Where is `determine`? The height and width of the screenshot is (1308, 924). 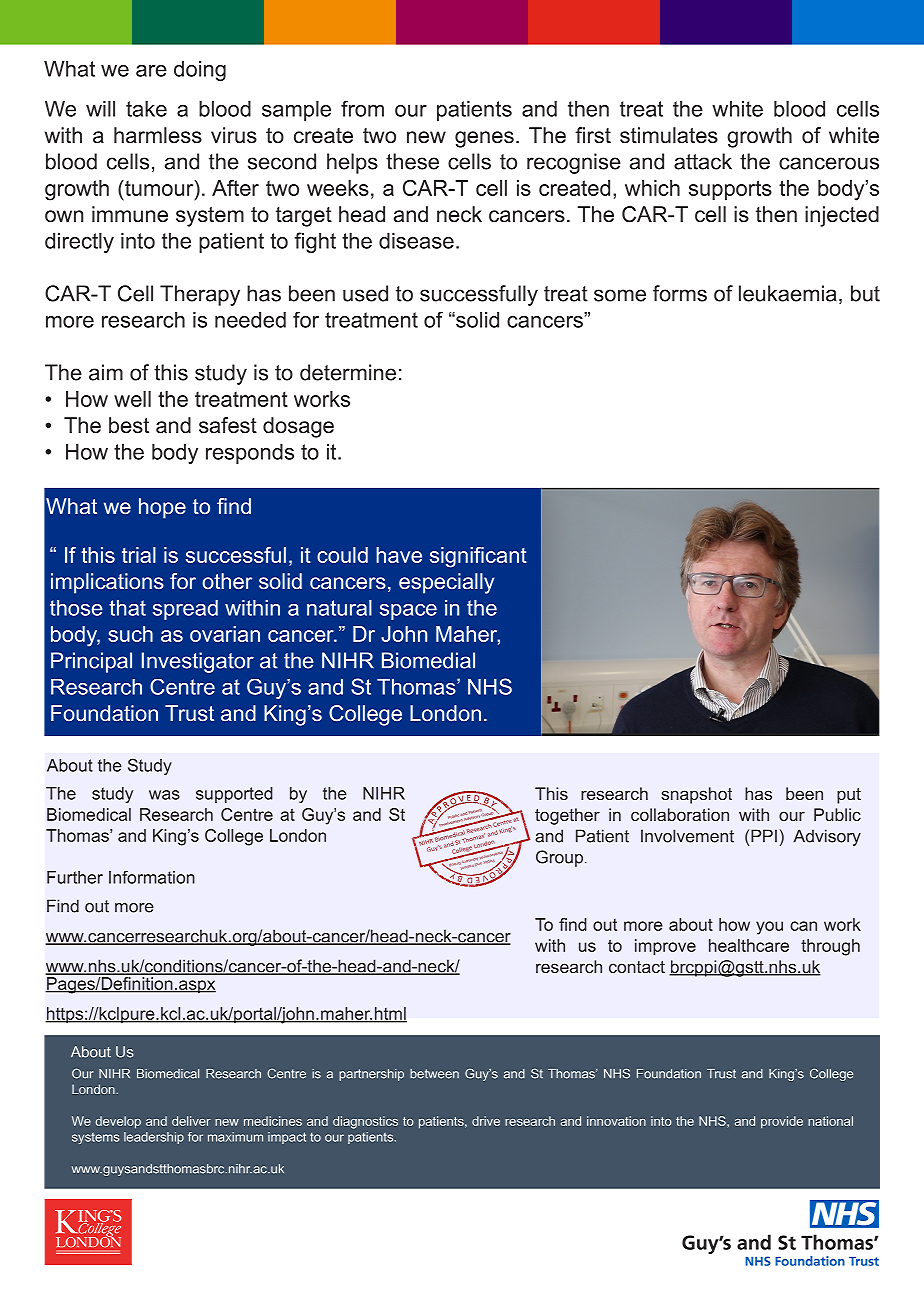 determine is located at coordinates (348, 372).
